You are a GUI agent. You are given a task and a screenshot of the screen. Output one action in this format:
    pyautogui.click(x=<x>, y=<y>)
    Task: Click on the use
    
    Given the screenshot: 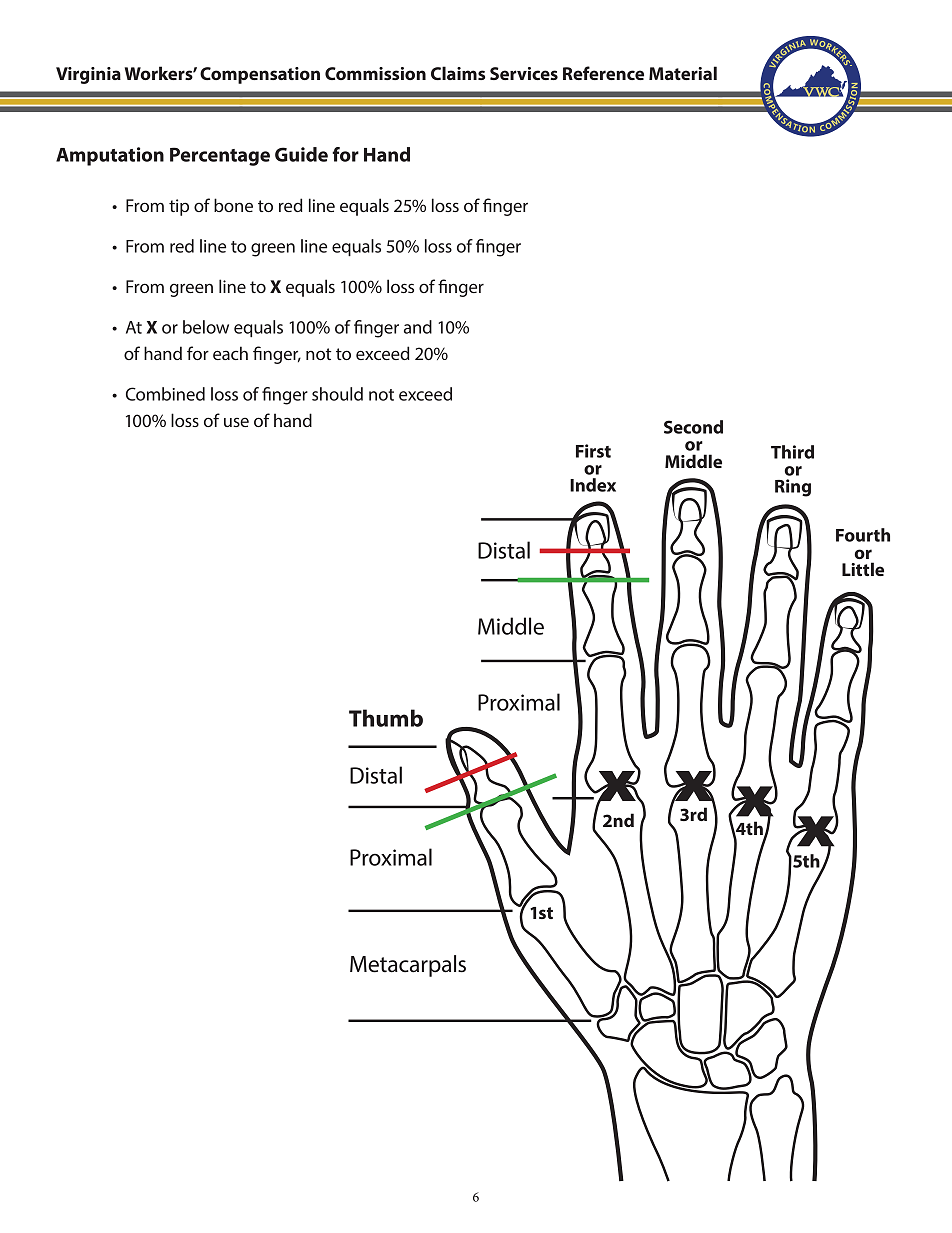 What is the action you would take?
    pyautogui.click(x=236, y=422)
